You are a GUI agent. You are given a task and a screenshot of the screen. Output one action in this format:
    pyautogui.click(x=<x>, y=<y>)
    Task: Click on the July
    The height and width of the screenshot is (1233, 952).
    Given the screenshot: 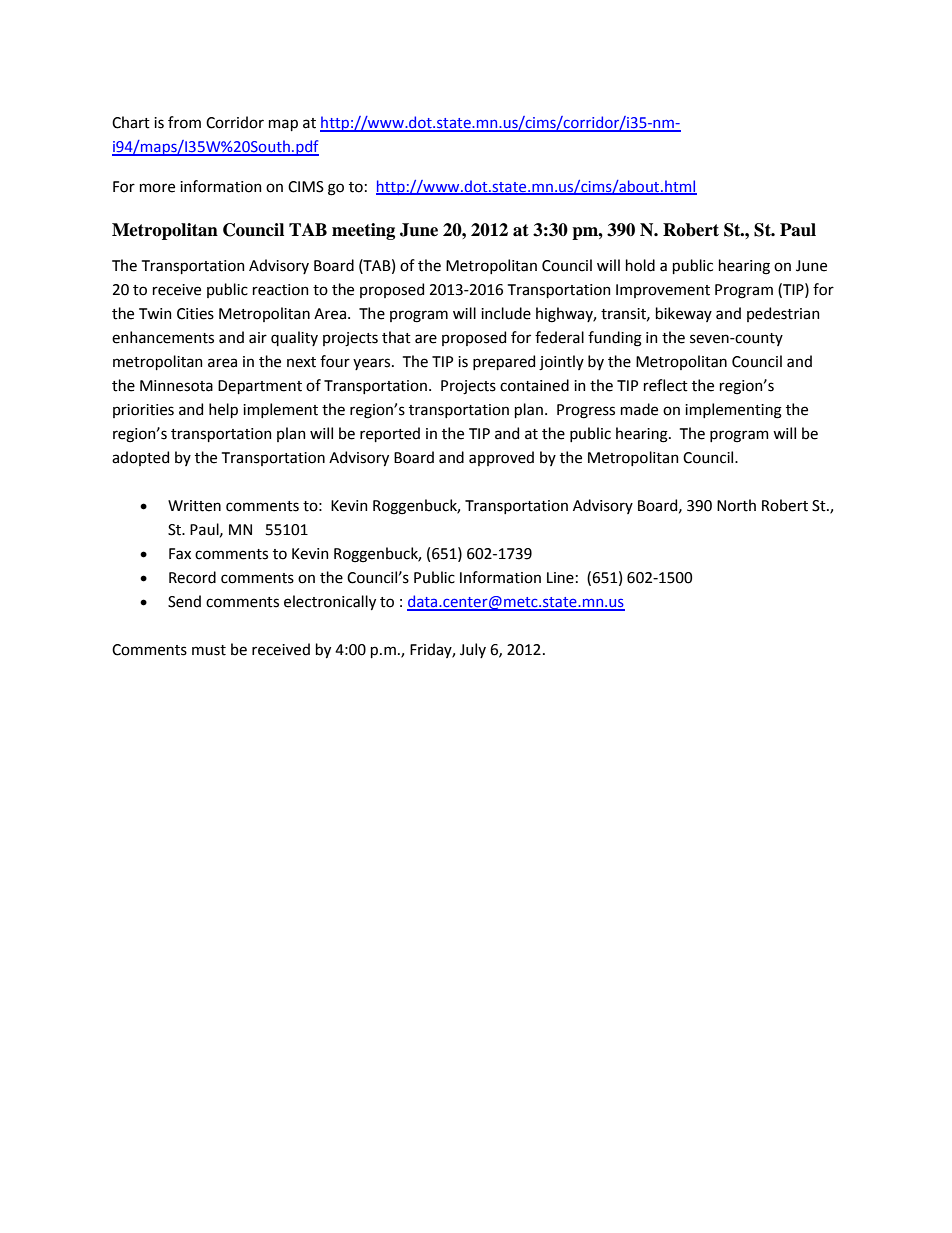 What is the action you would take?
    pyautogui.click(x=473, y=650)
